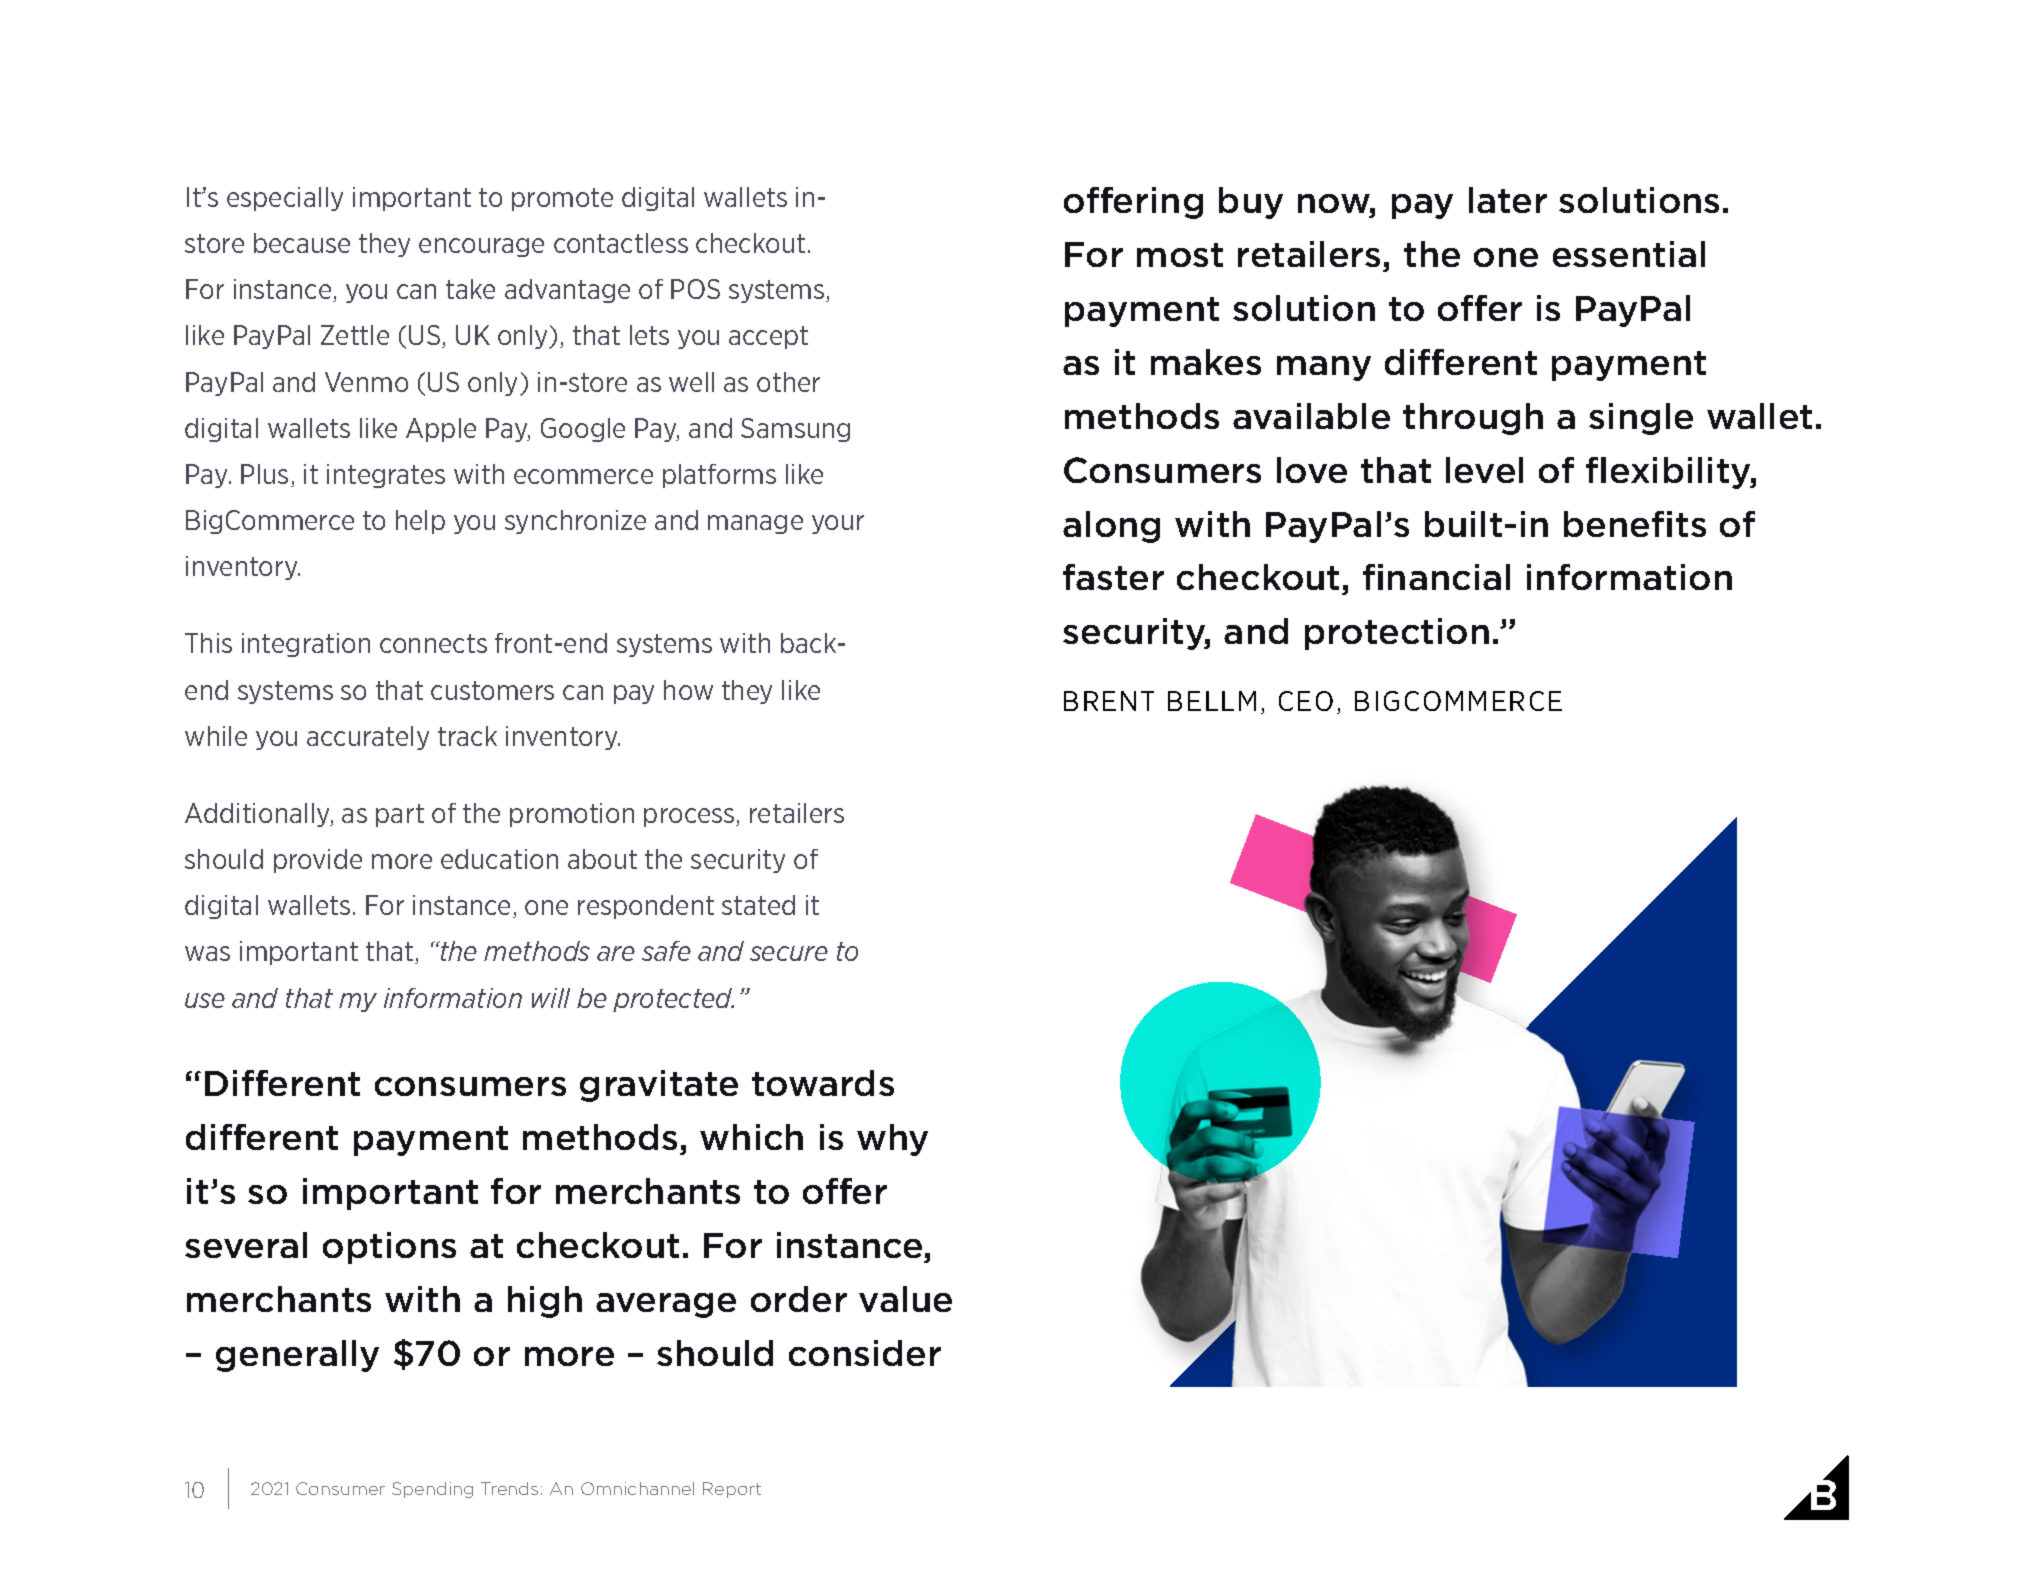 The image size is (2033, 1571). What do you see at coordinates (1306, 701) in the screenshot?
I see `CEO` at bounding box center [1306, 701].
